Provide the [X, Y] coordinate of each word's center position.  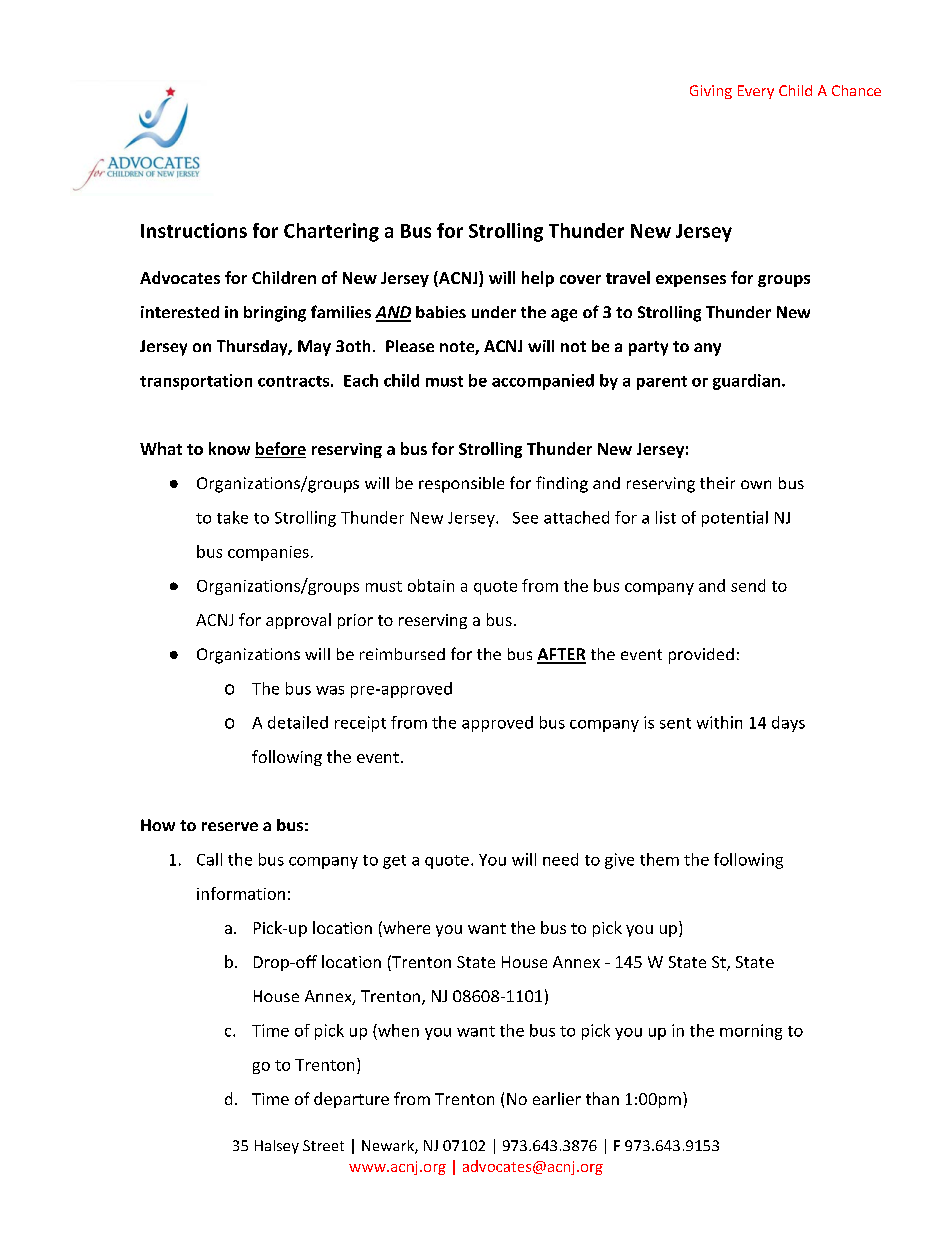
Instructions [194, 230]
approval [298, 621]
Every [756, 92]
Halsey [277, 1147]
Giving [711, 92]
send [748, 585]
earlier [557, 1098]
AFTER [561, 655]
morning [751, 1032]
